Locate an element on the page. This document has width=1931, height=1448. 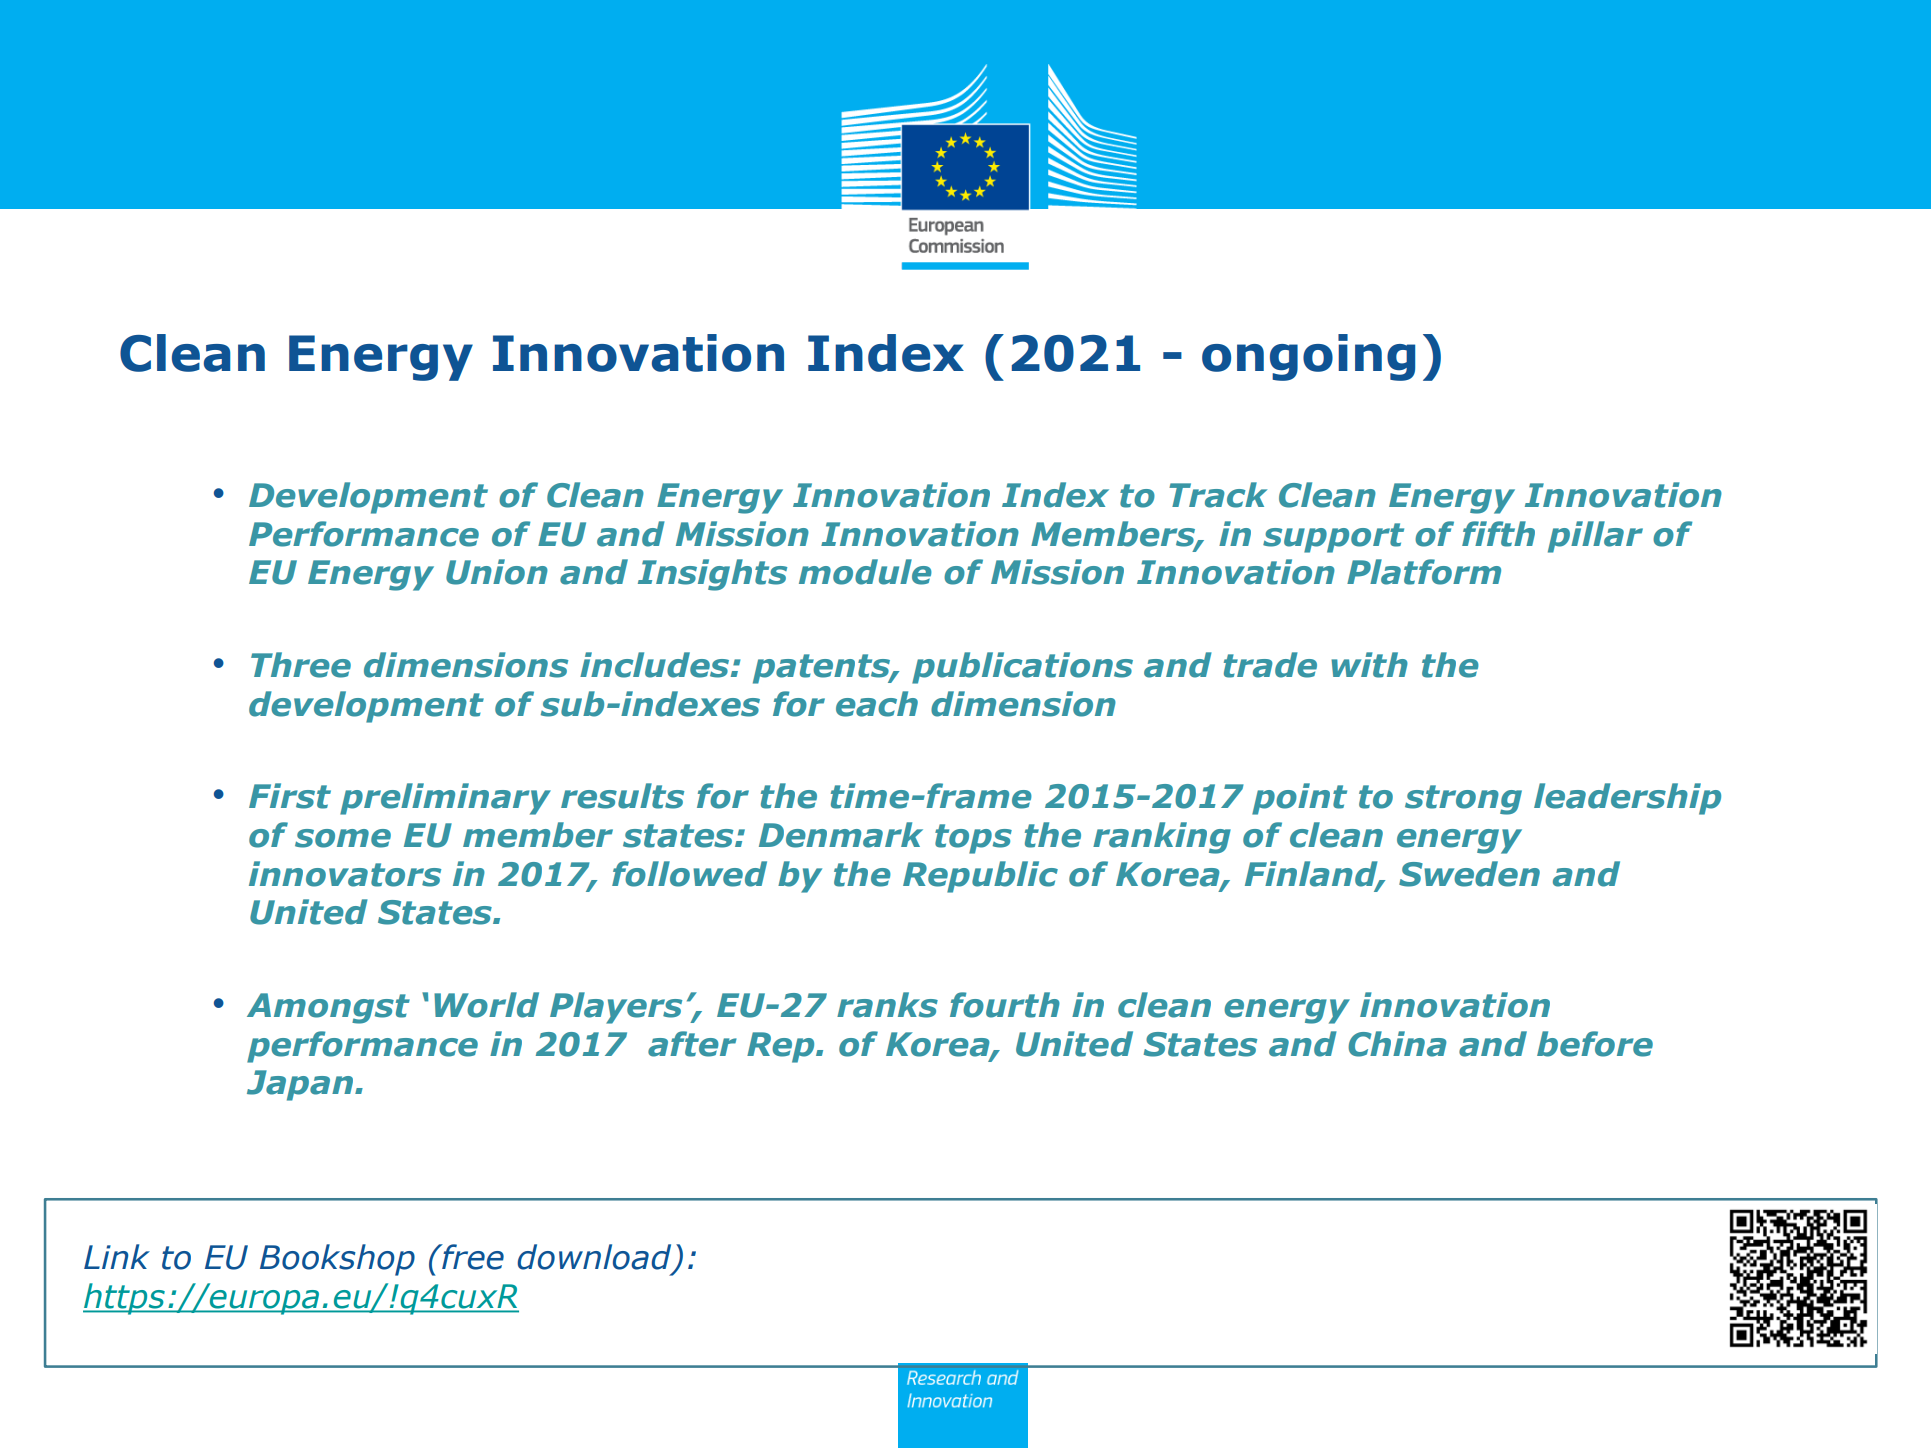
before is located at coordinates (1595, 1044).
